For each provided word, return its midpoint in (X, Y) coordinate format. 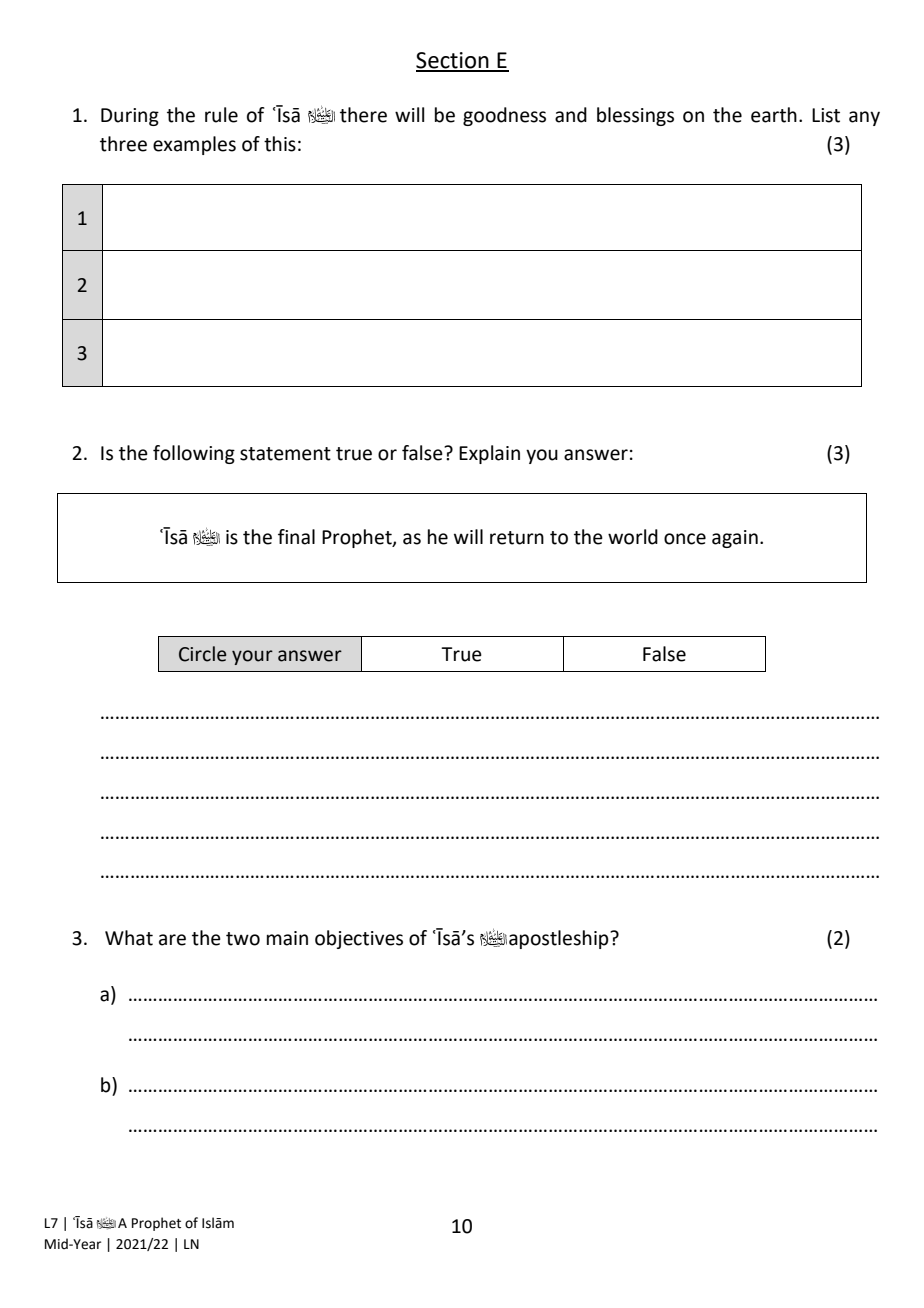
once (685, 539)
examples (194, 145)
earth (774, 115)
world (633, 537)
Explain (489, 454)
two (243, 939)
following (194, 454)
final (296, 537)
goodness (504, 116)
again (735, 539)
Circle (202, 654)
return (517, 538)
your (252, 657)
